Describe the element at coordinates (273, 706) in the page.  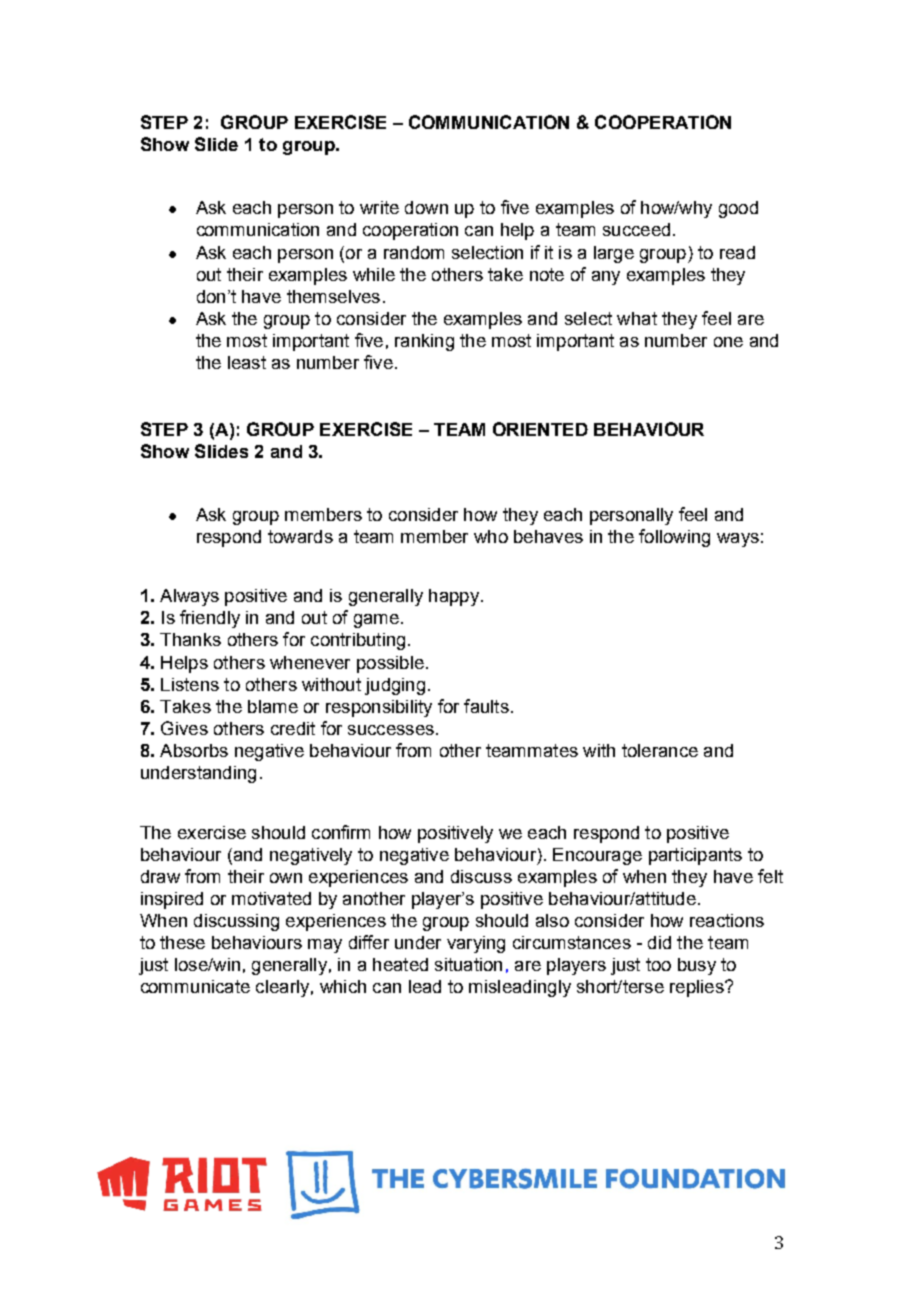
I see `blame` at that location.
